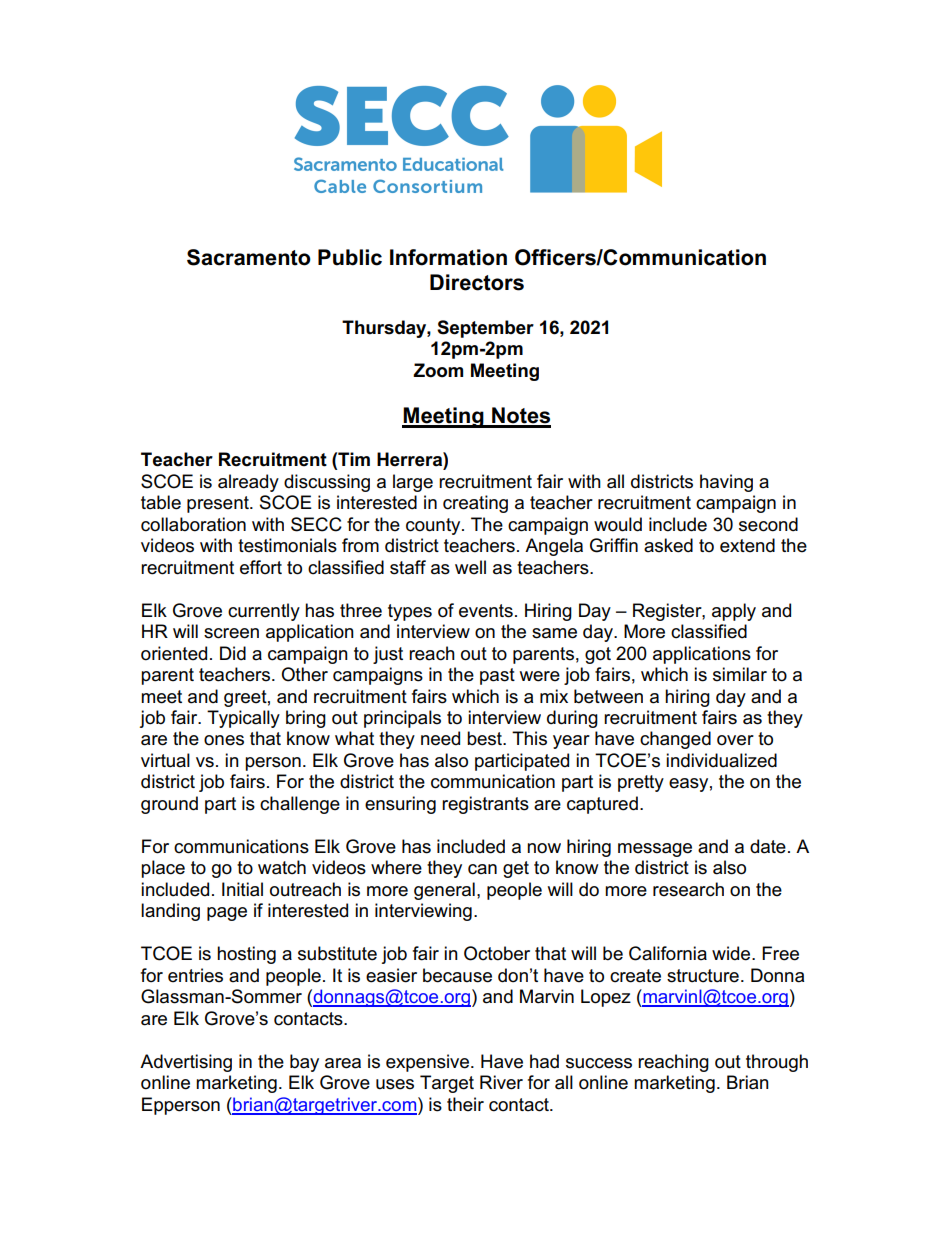  What do you see at coordinates (186, 1063) in the screenshot?
I see `Advertising` at bounding box center [186, 1063].
